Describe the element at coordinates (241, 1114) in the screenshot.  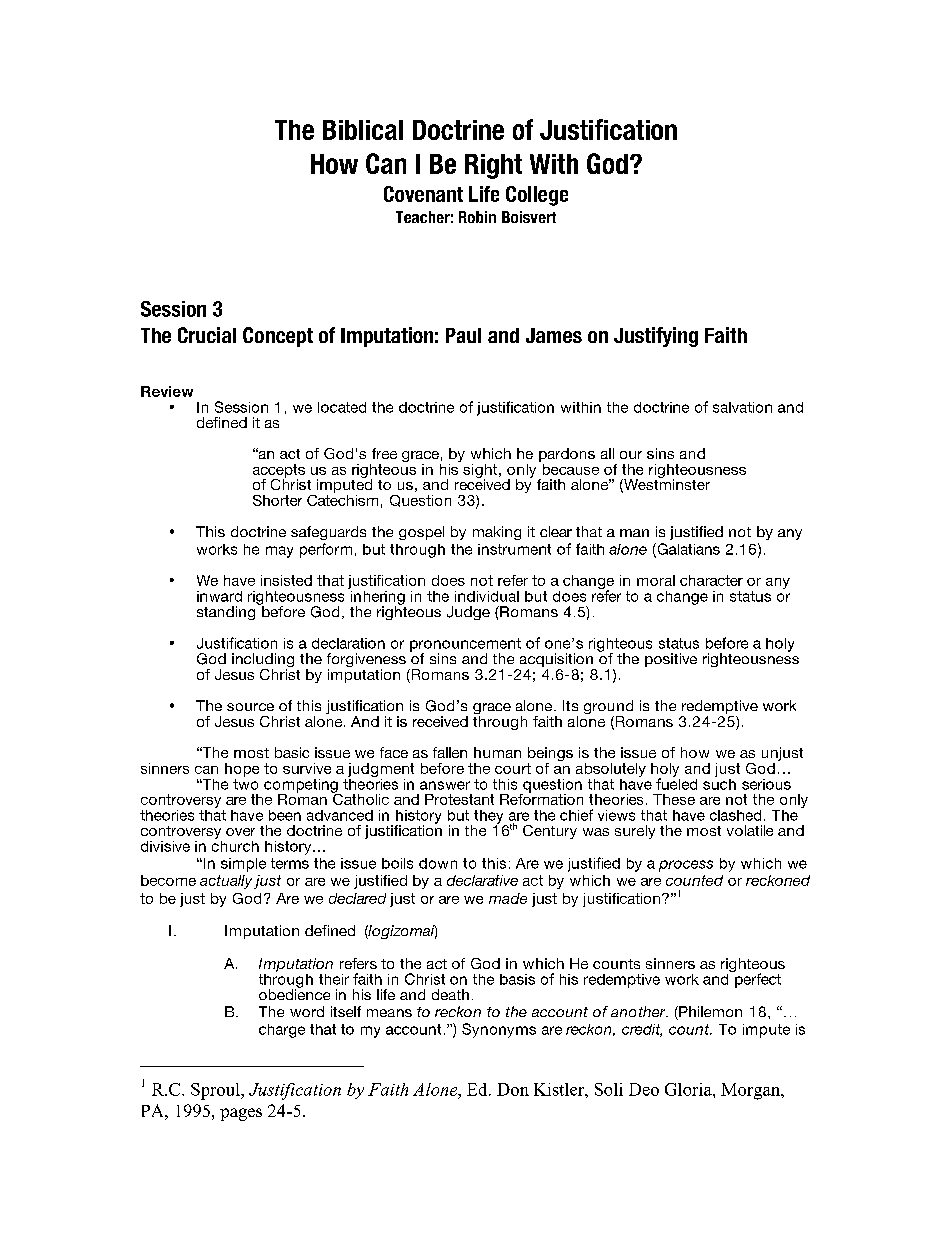
I see `pages` at that location.
